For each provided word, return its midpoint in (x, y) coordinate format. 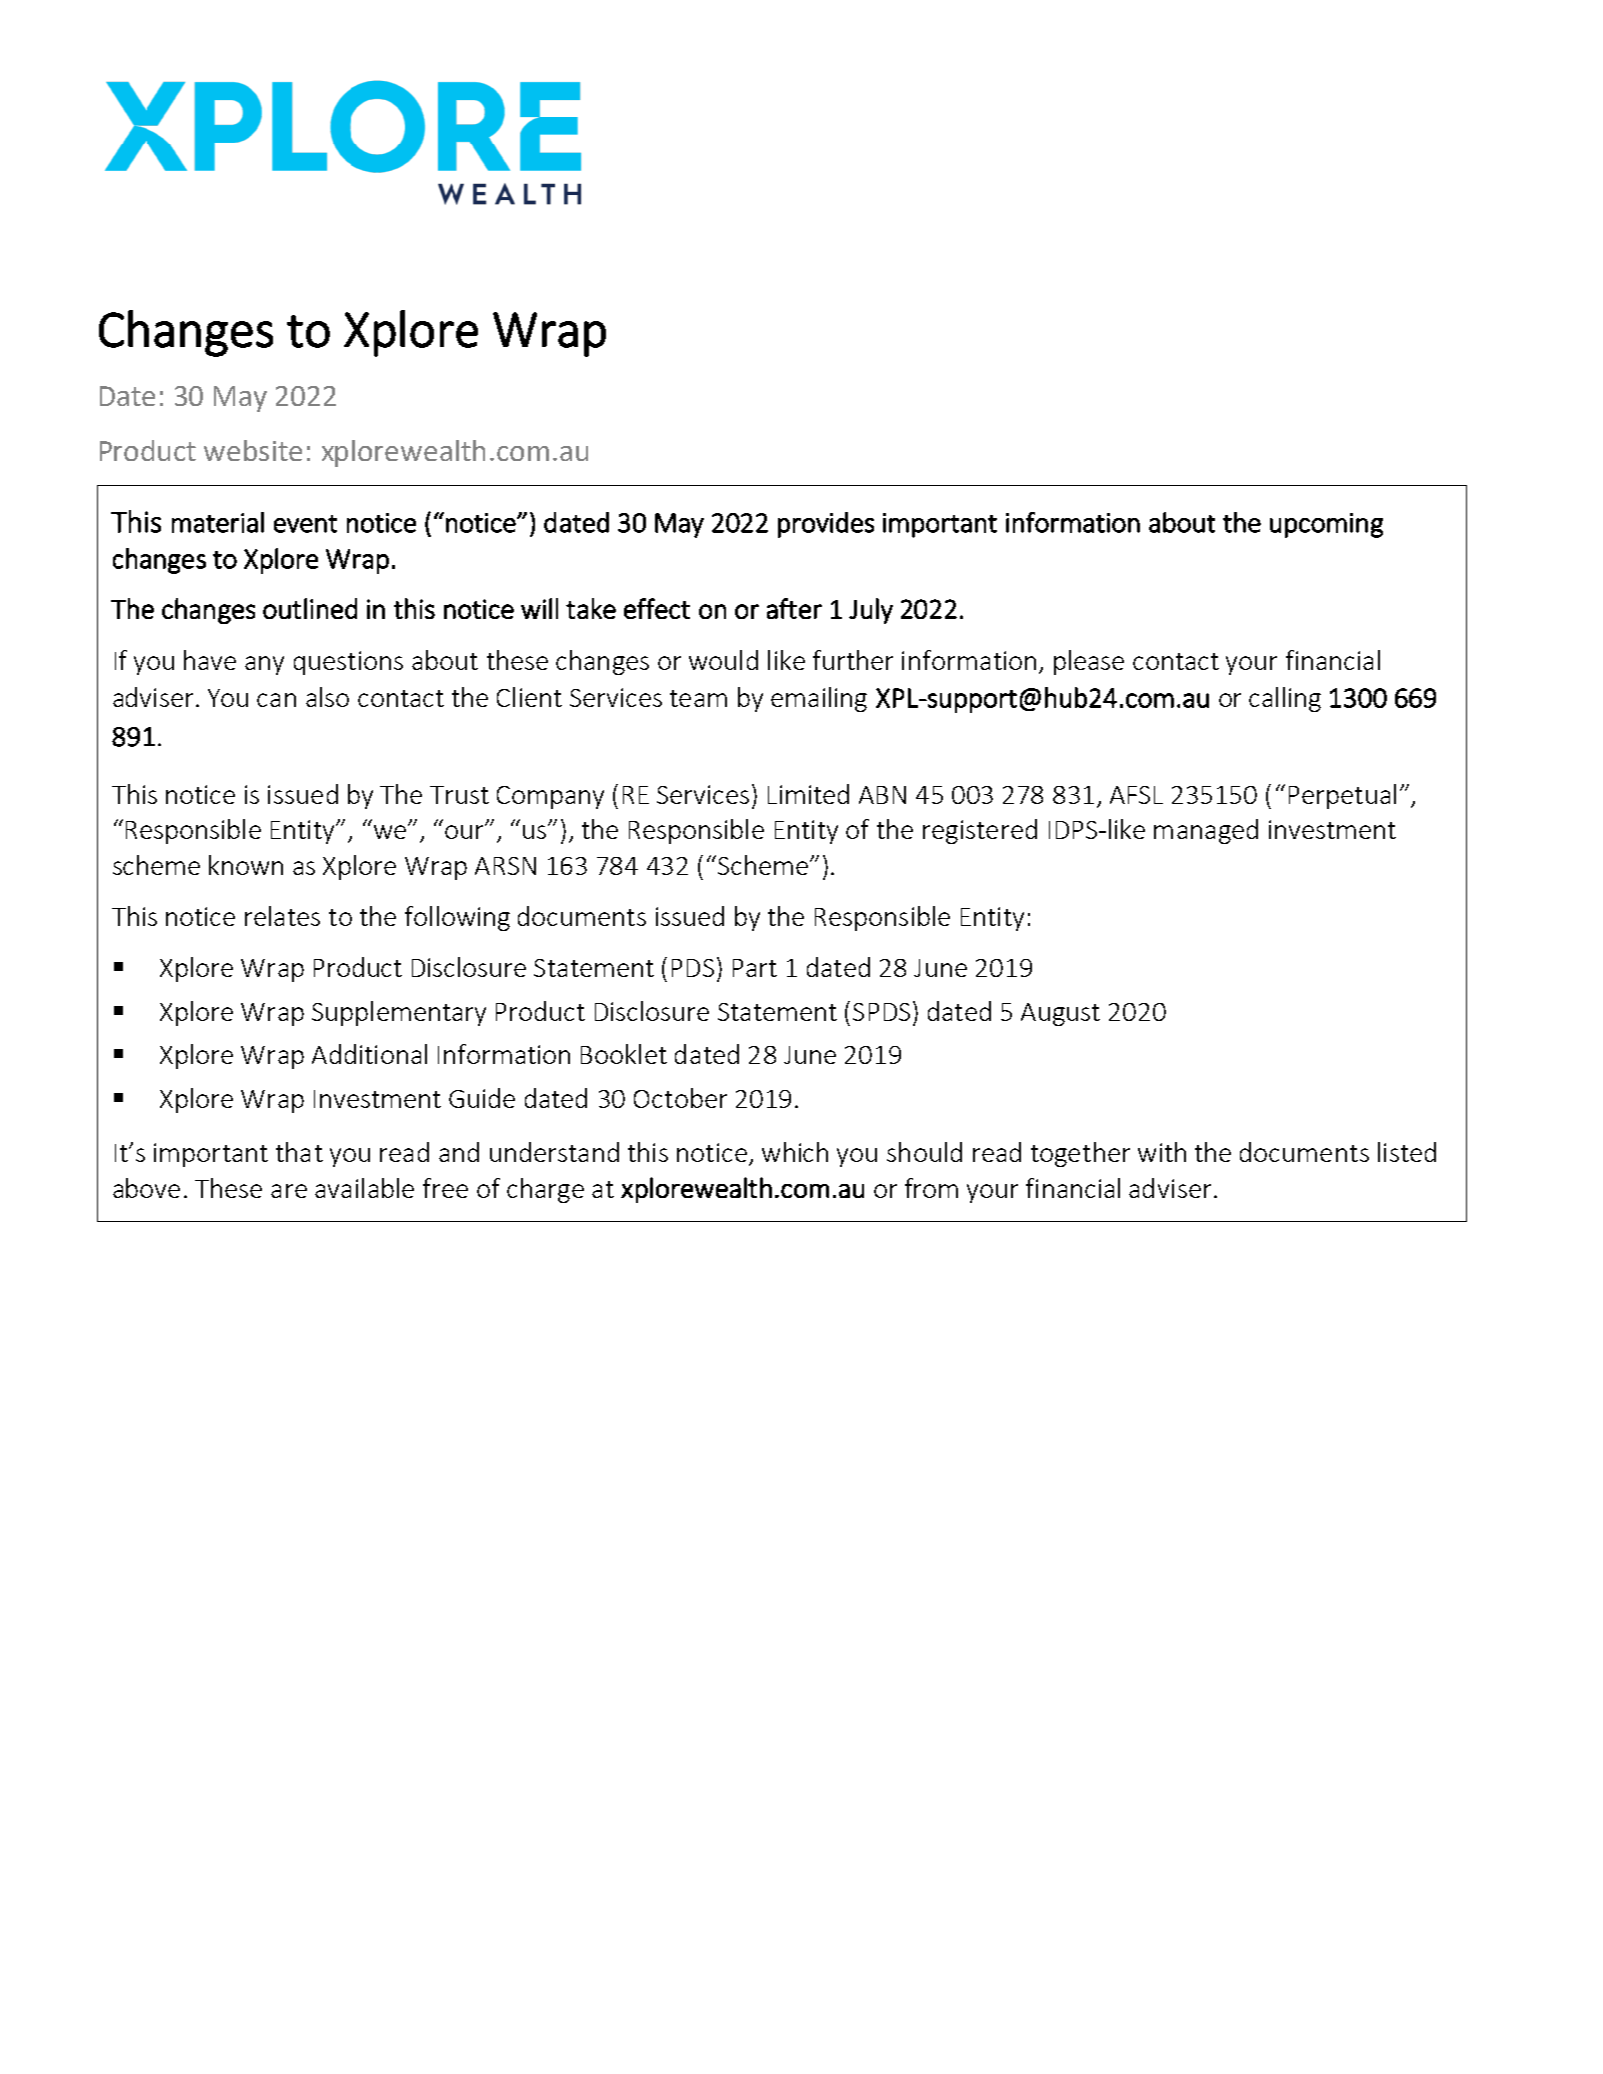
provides (826, 525)
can (276, 700)
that (299, 1152)
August (1060, 1014)
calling (1285, 699)
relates (282, 916)
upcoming (1326, 525)
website (253, 450)
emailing (819, 699)
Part (755, 968)
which (795, 1152)
